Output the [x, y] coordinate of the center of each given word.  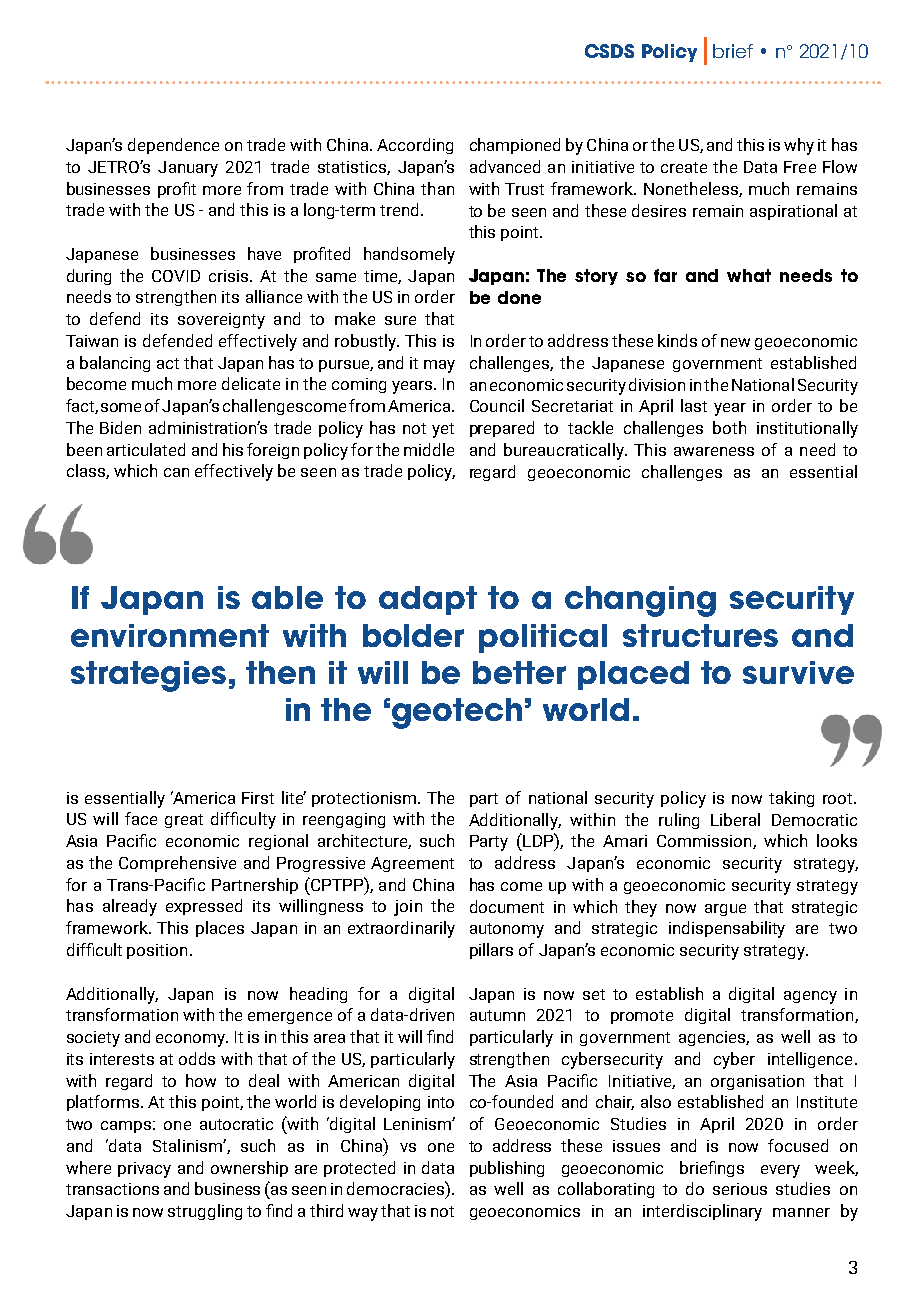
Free [800, 167]
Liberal [735, 819]
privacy [144, 1170]
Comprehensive [177, 864]
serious [740, 1189]
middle [429, 449]
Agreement [412, 864]
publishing [507, 1169]
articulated [146, 449]
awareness [714, 451]
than [437, 188]
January [188, 169]
